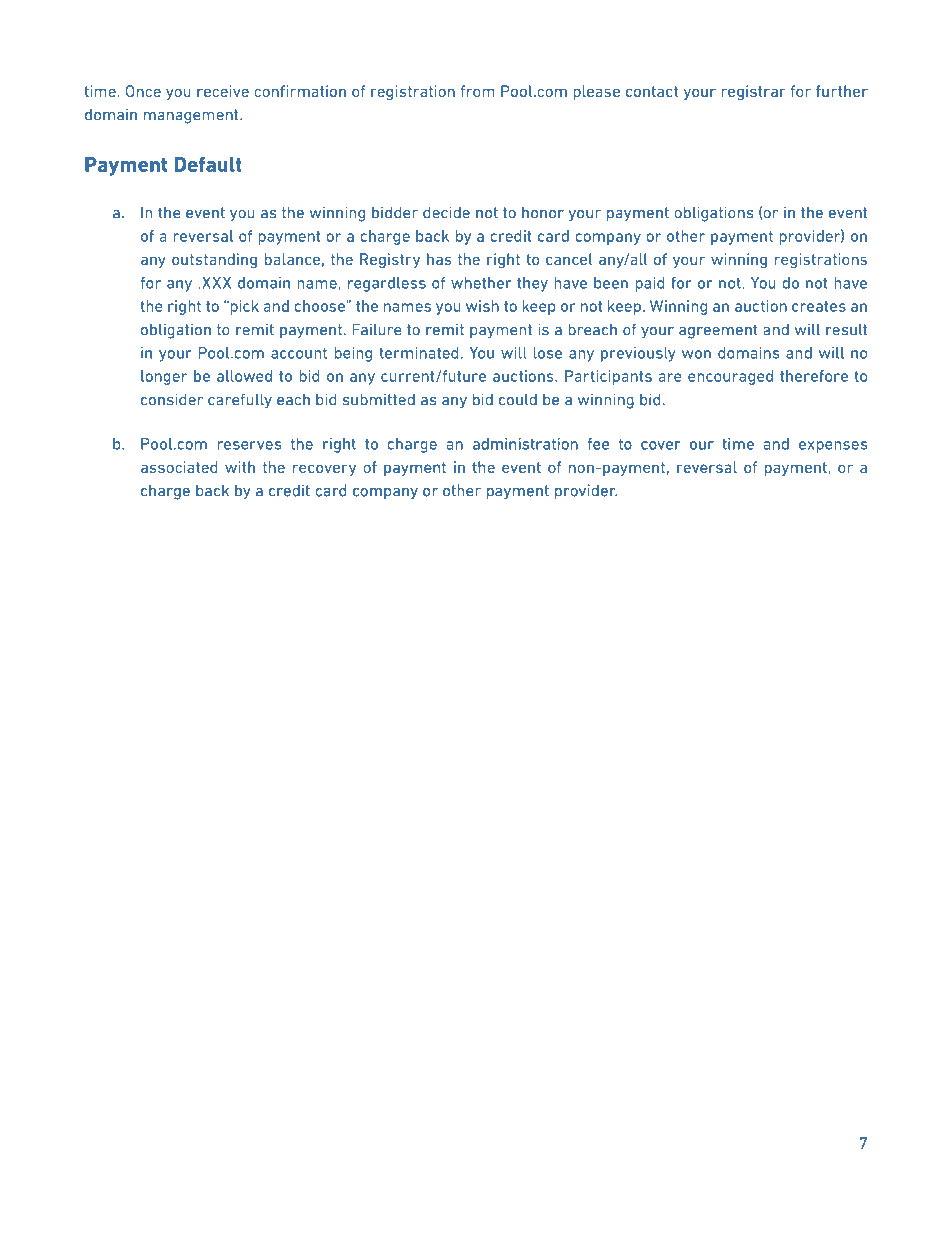  Describe the element at coordinates (730, 377) in the screenshot. I see `encouraged` at that location.
